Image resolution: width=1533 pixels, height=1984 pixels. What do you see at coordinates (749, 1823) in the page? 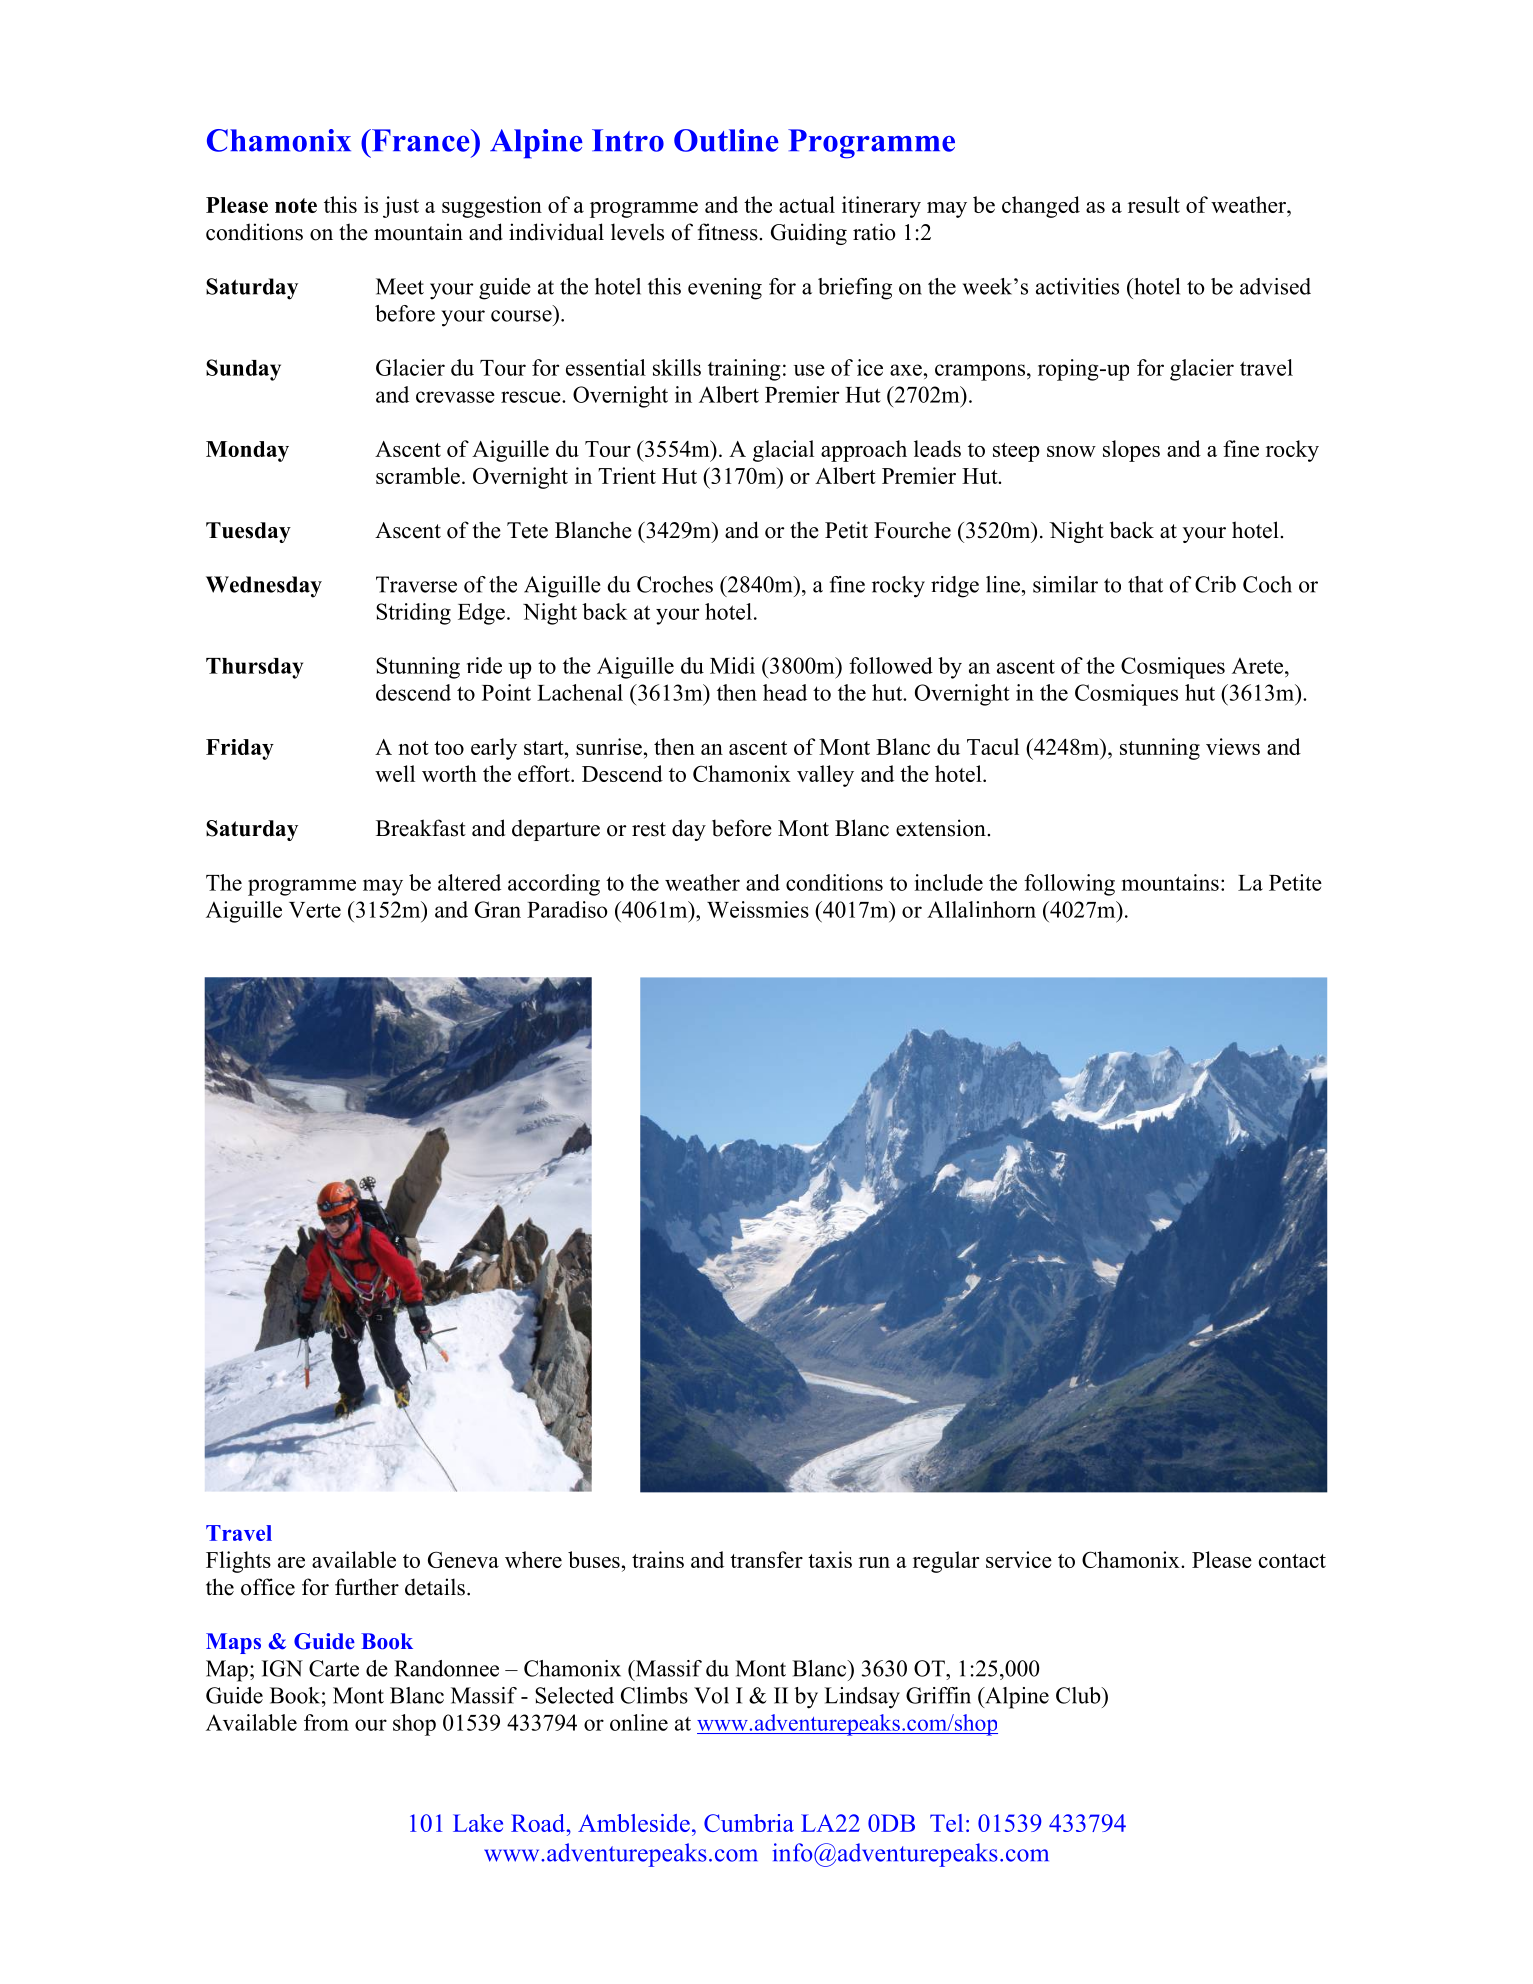
I see `Cumbria` at bounding box center [749, 1823].
